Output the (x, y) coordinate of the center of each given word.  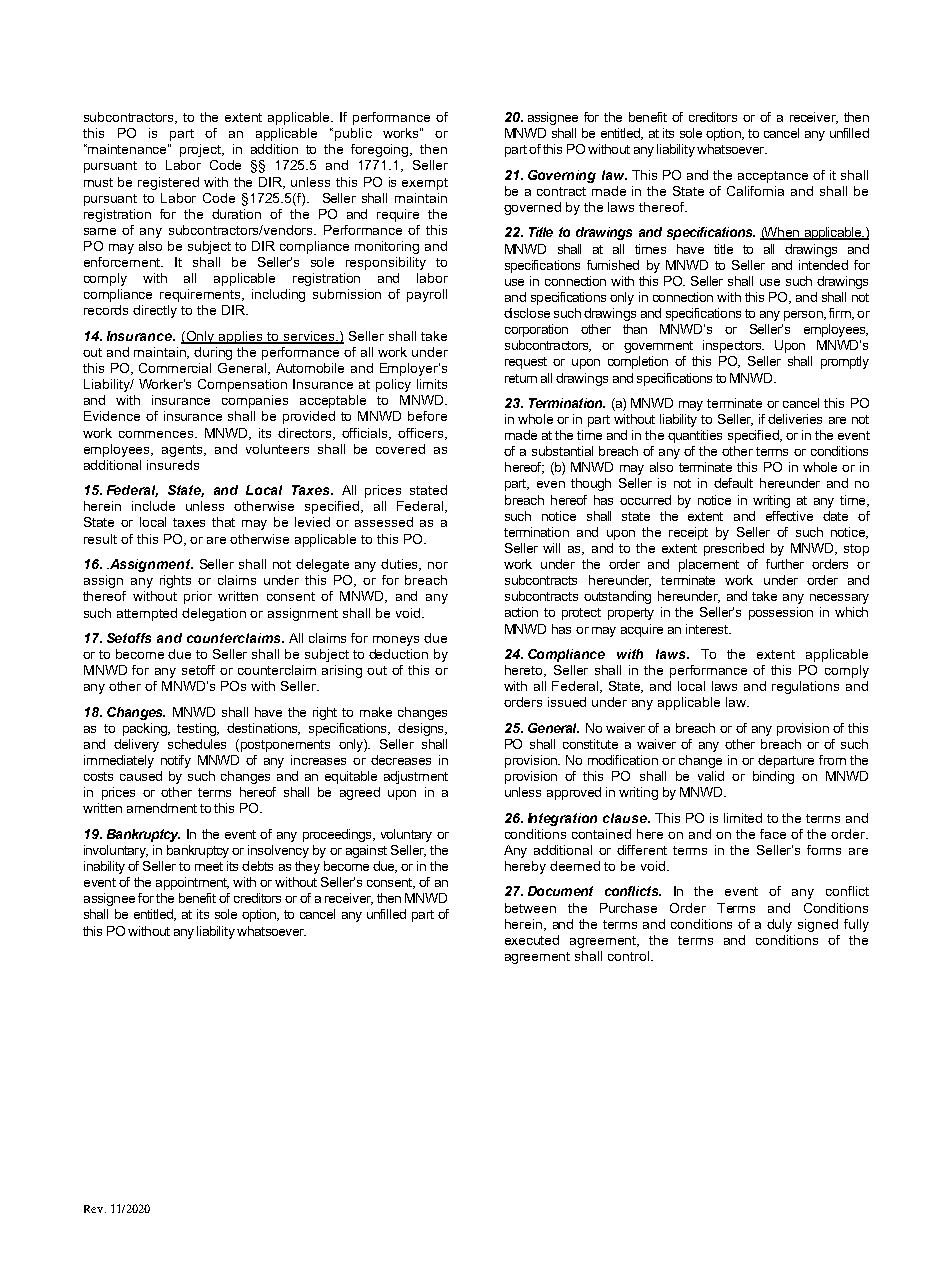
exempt (425, 184)
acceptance (773, 177)
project (202, 150)
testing (198, 729)
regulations (805, 687)
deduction (398, 654)
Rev (95, 1209)
